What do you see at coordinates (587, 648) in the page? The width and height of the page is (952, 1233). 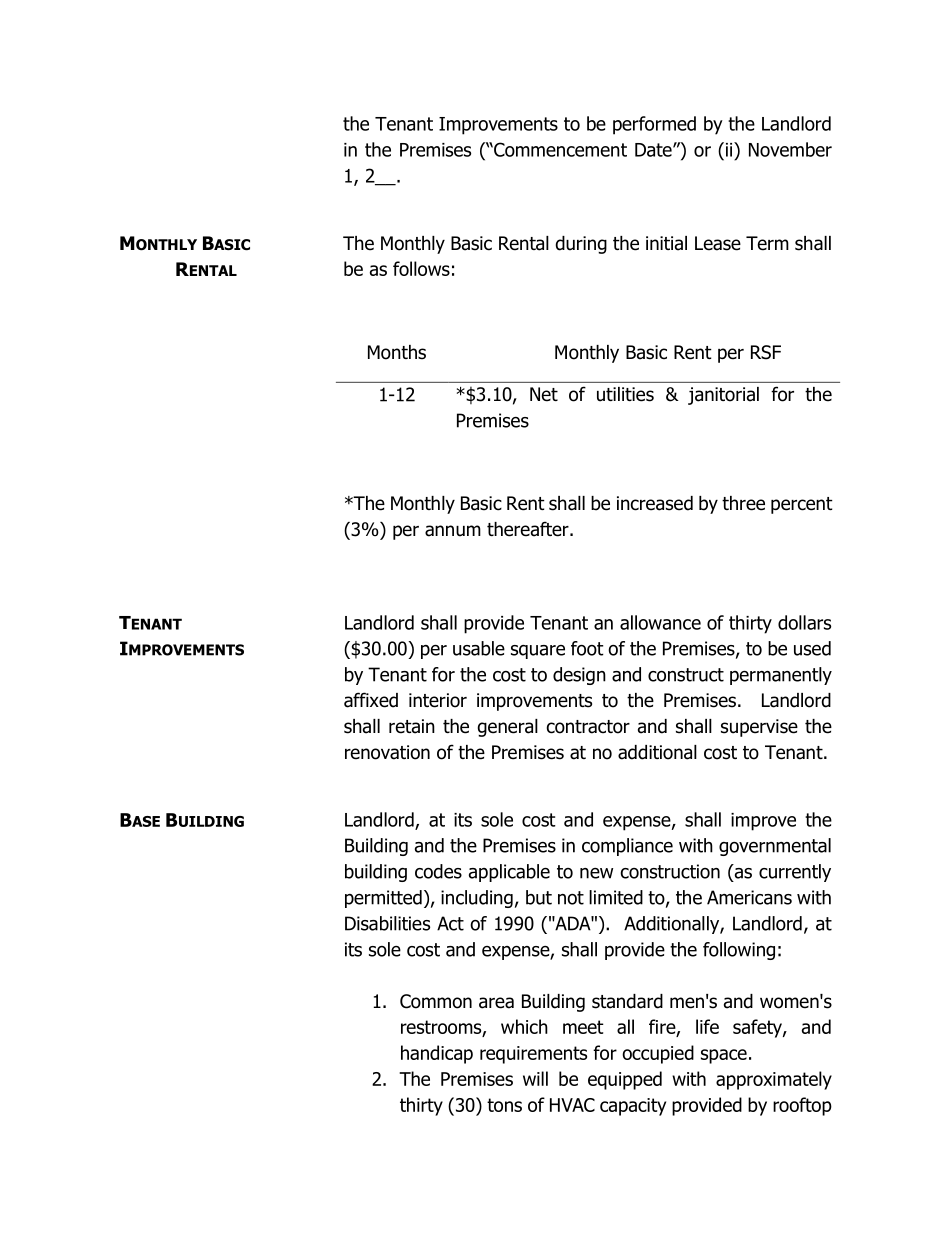 I see `foot` at bounding box center [587, 648].
